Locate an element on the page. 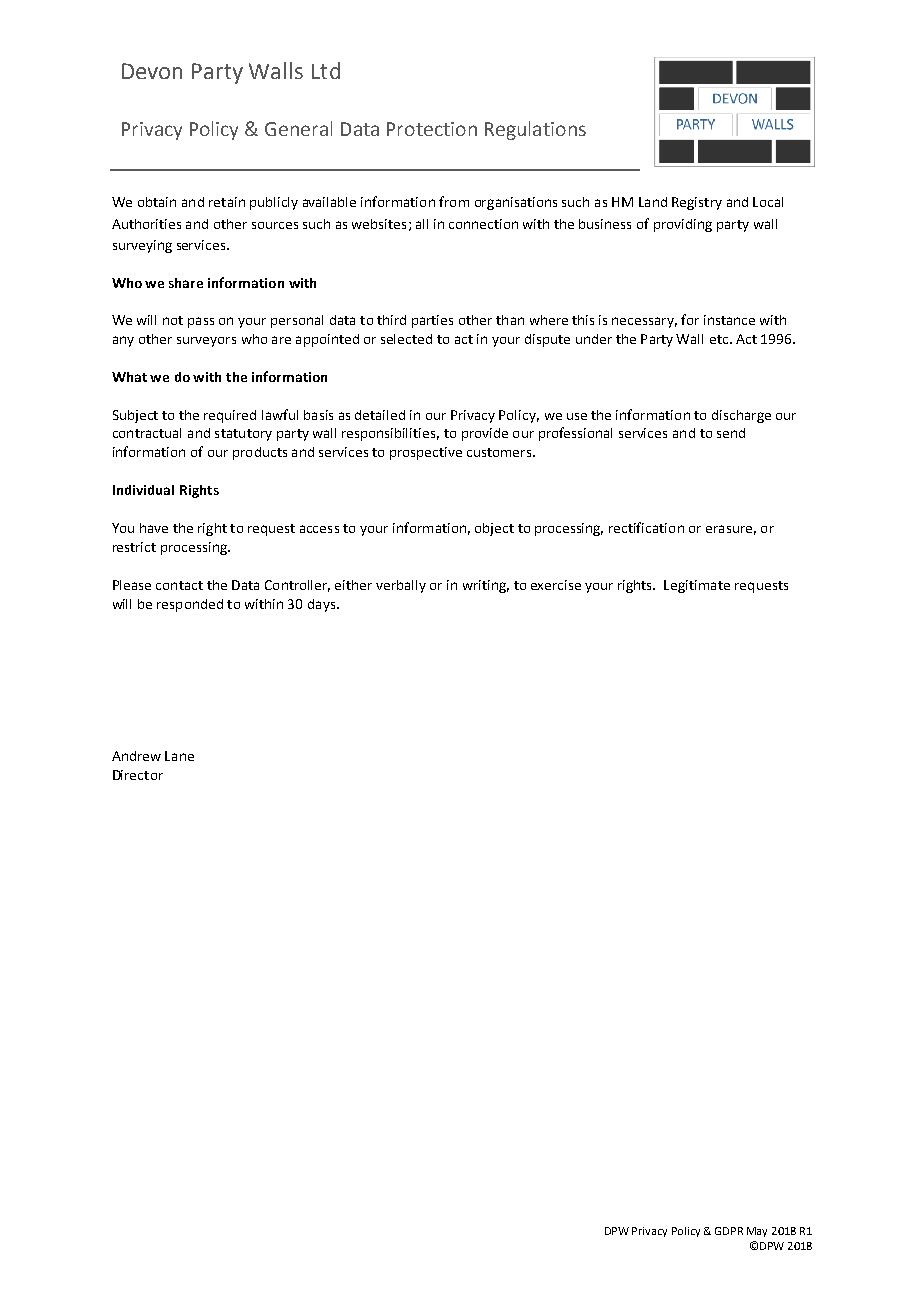 The width and height of the image is (924, 1308). GDPR is located at coordinates (729, 1231).
